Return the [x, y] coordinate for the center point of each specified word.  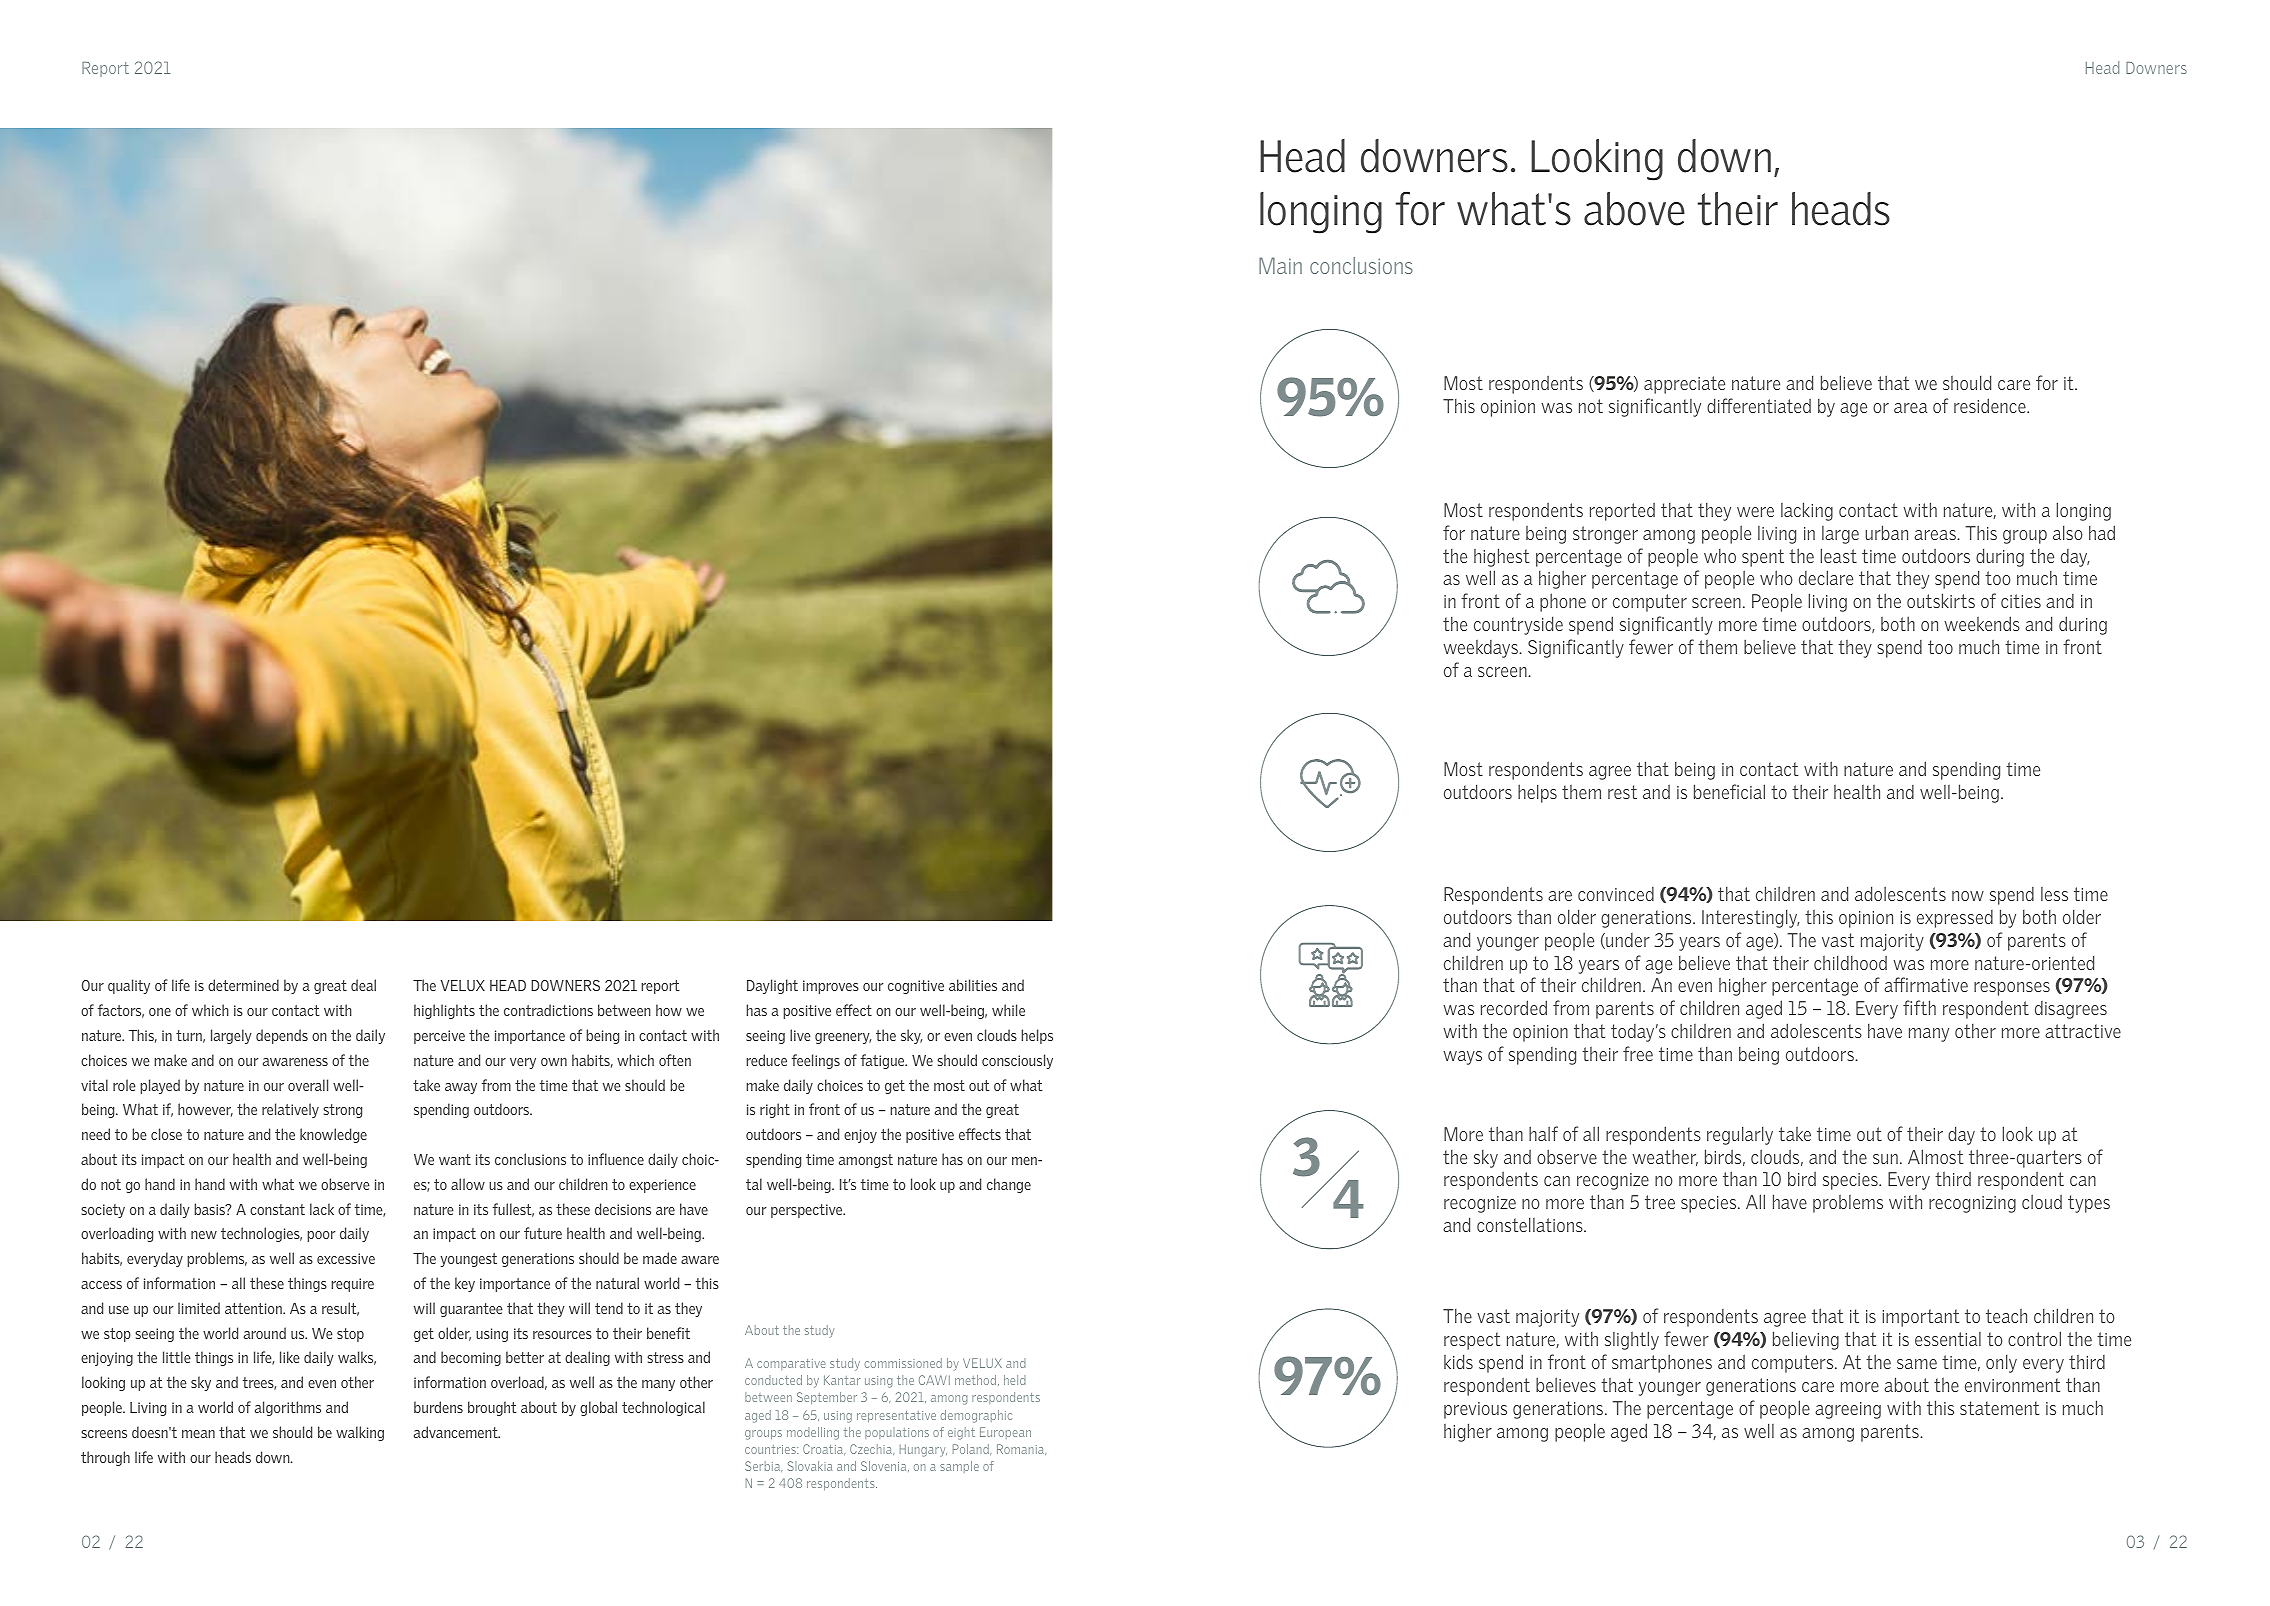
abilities [973, 985]
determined [243, 985]
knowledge [333, 1135]
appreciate [1684, 385]
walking [360, 1433]
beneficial [1729, 791]
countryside [1518, 625]
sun [1885, 1159]
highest [1501, 557]
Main [1280, 265]
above [1634, 209]
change [1009, 1185]
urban [1887, 532]
